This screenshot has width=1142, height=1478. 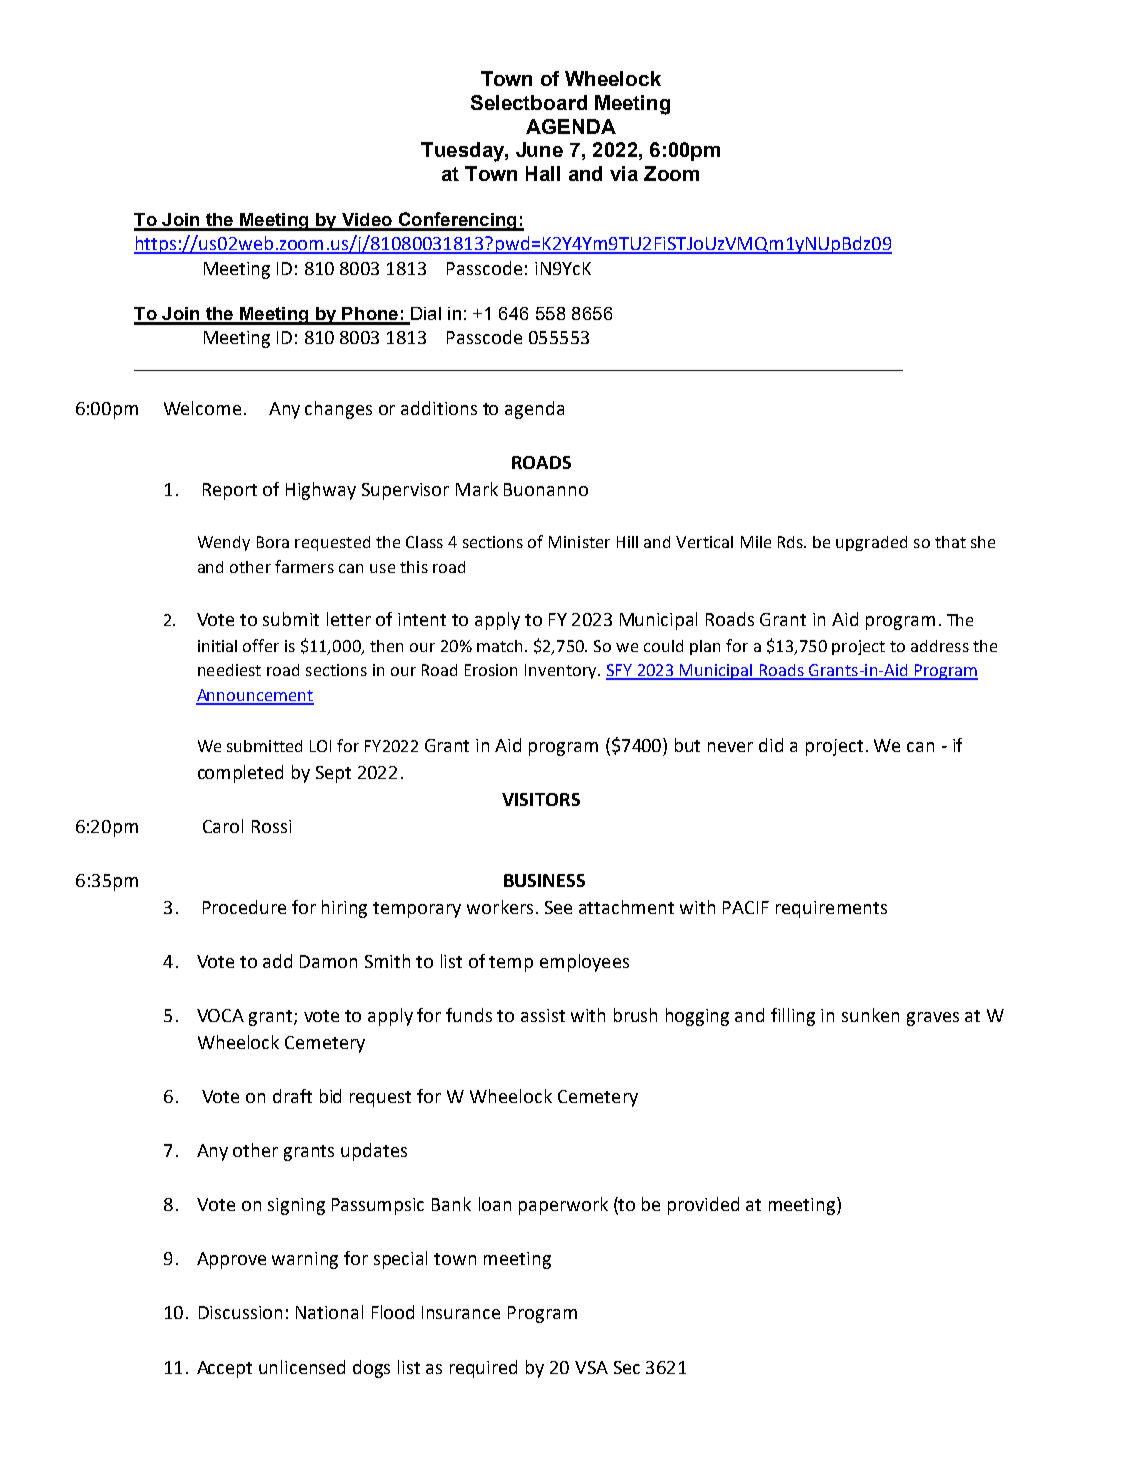 What do you see at coordinates (344, 909) in the screenshot?
I see `hiring` at bounding box center [344, 909].
